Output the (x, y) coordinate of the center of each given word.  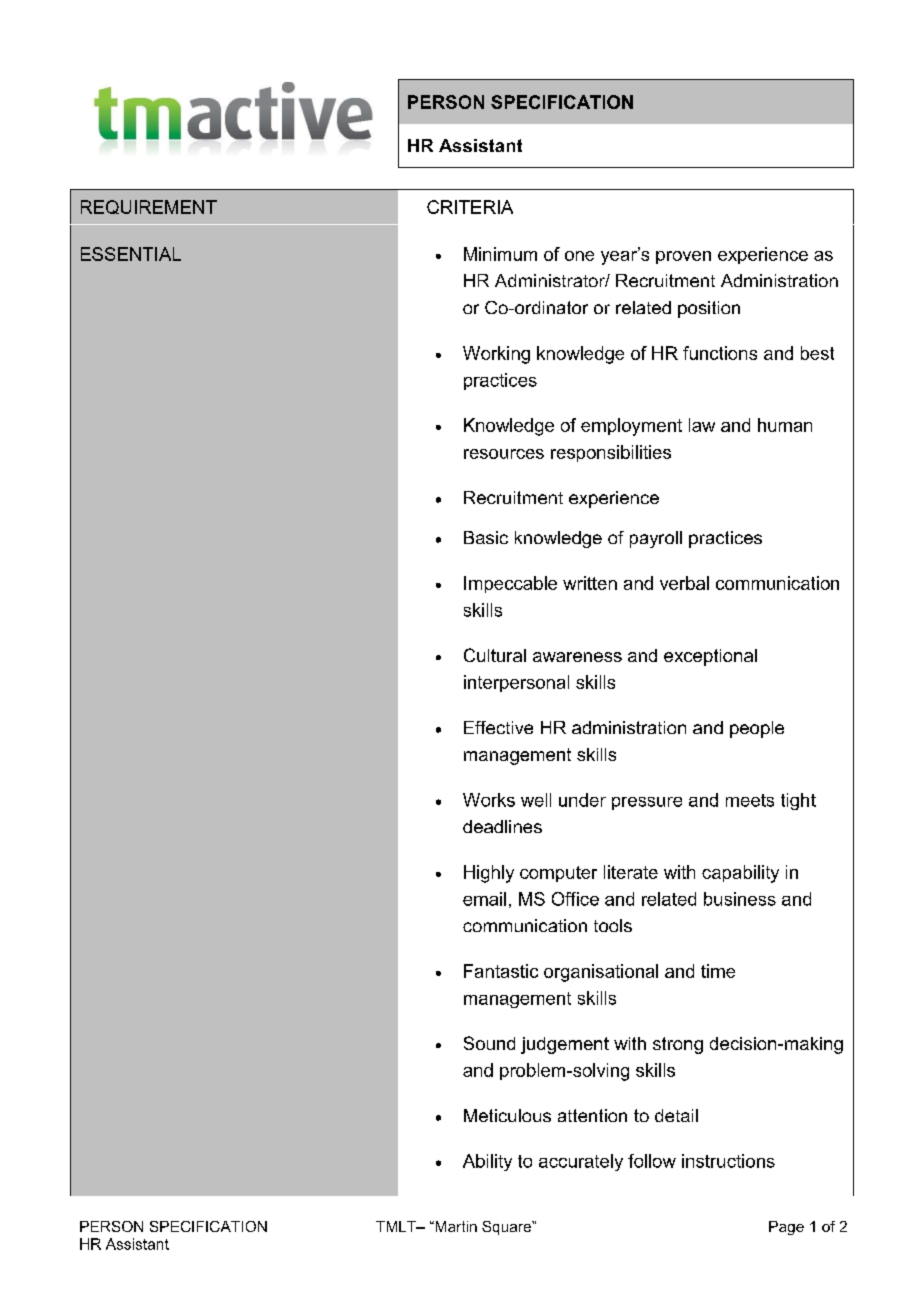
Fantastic (501, 971)
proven (683, 257)
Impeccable (510, 584)
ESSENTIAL (131, 254)
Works (489, 800)
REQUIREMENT (149, 207)
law (702, 425)
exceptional (710, 657)
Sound (489, 1043)
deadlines (502, 826)
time (718, 971)
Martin (455, 1226)
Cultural (495, 655)
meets (750, 800)
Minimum (500, 254)
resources (504, 454)
